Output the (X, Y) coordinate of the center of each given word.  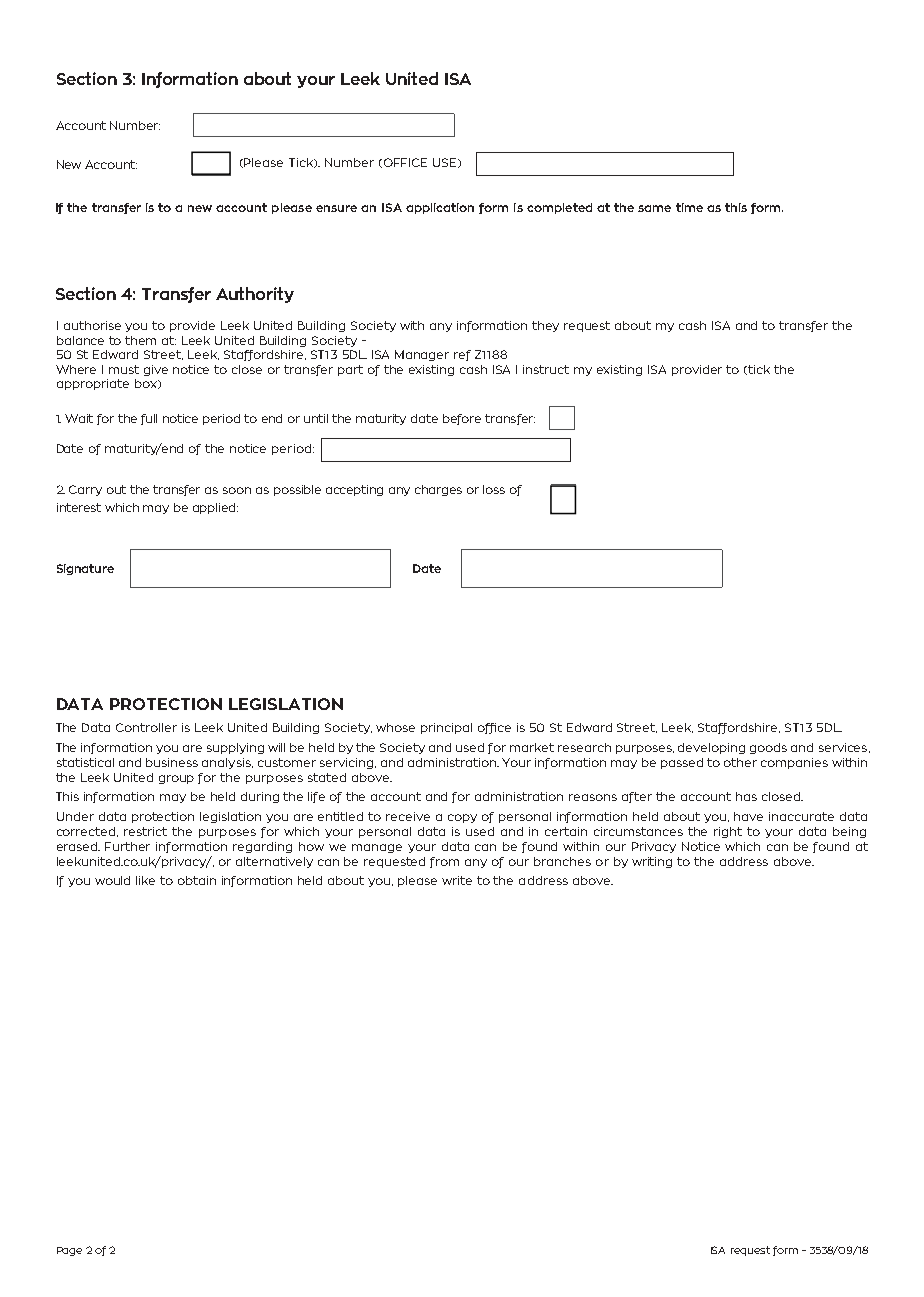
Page (69, 1251)
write (457, 880)
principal (446, 728)
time (689, 207)
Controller (146, 727)
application (440, 208)
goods (768, 748)
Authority (255, 295)
